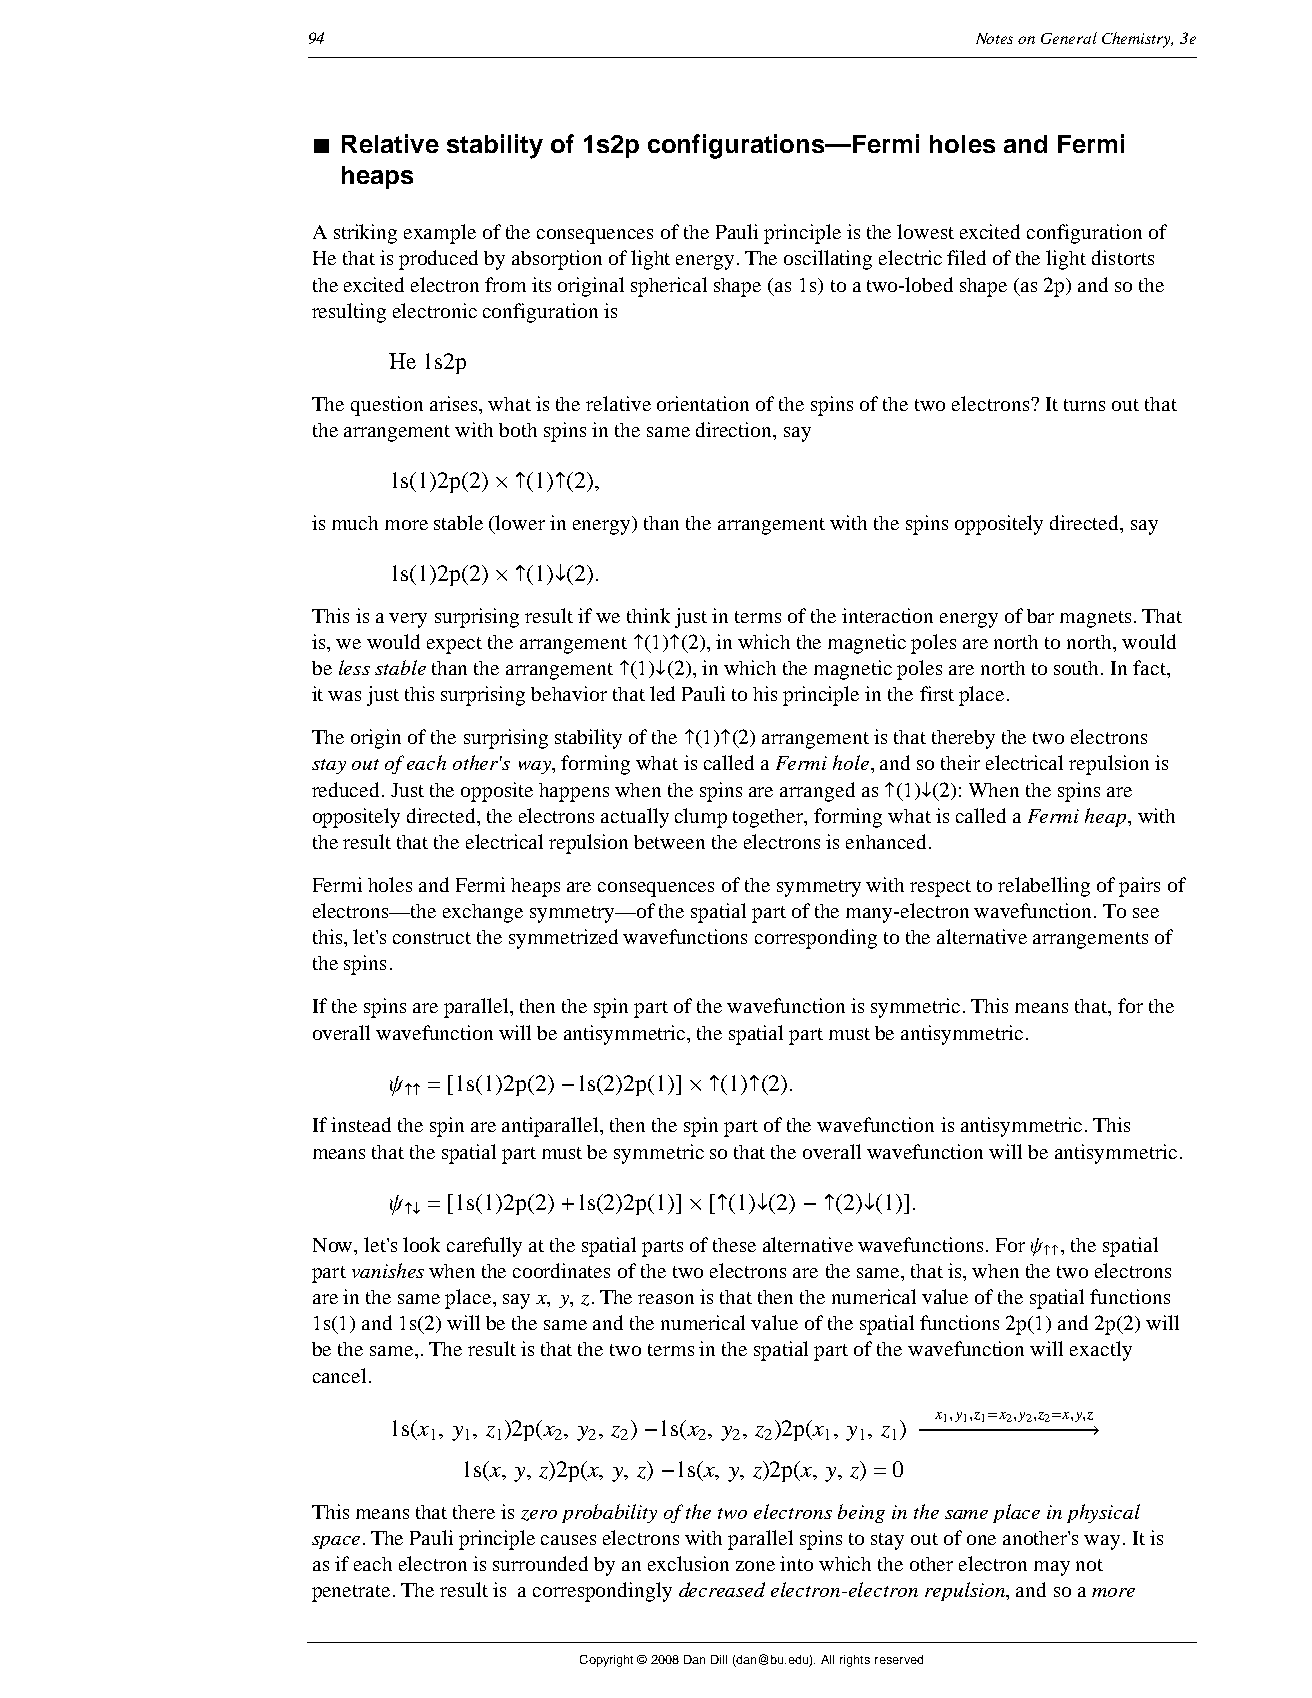 Image resolution: width=1312 pixels, height=1698 pixels. I want to click on penetrate, so click(351, 1593).
